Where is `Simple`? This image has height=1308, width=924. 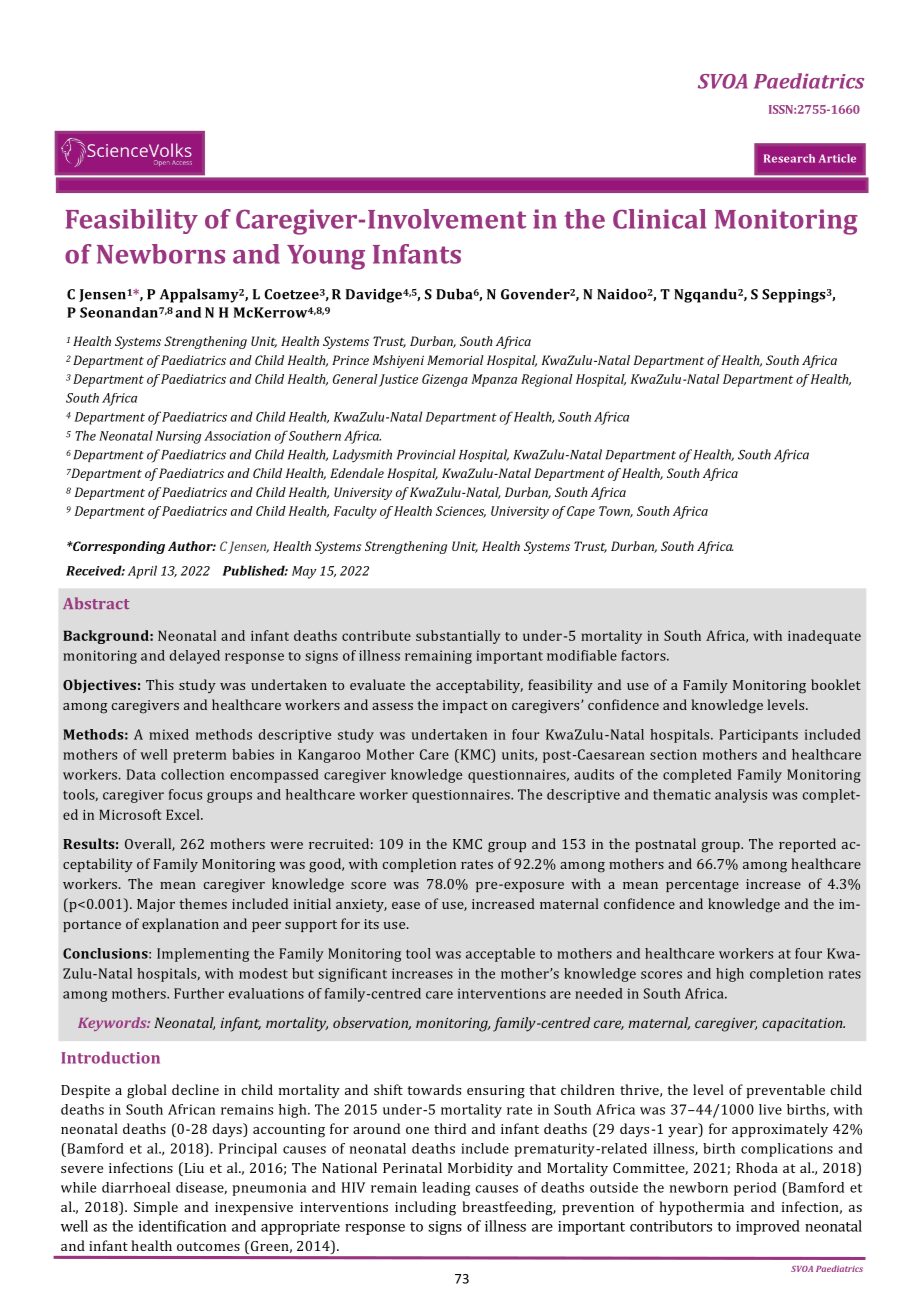 Simple is located at coordinates (156, 1208).
